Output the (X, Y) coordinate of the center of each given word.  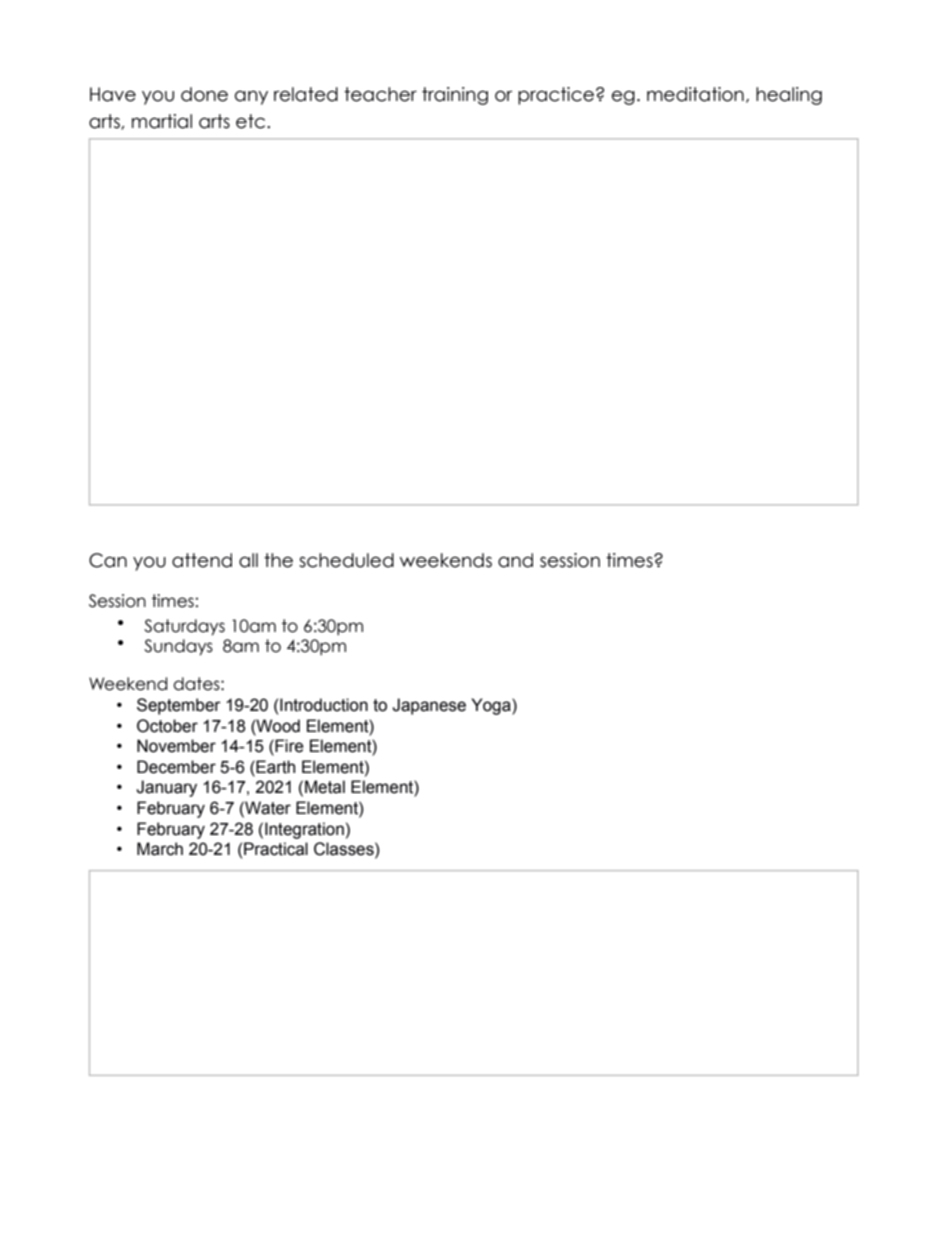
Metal (325, 787)
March (160, 849)
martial (162, 121)
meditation (695, 94)
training (455, 96)
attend (202, 560)
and (515, 560)
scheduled (346, 560)
